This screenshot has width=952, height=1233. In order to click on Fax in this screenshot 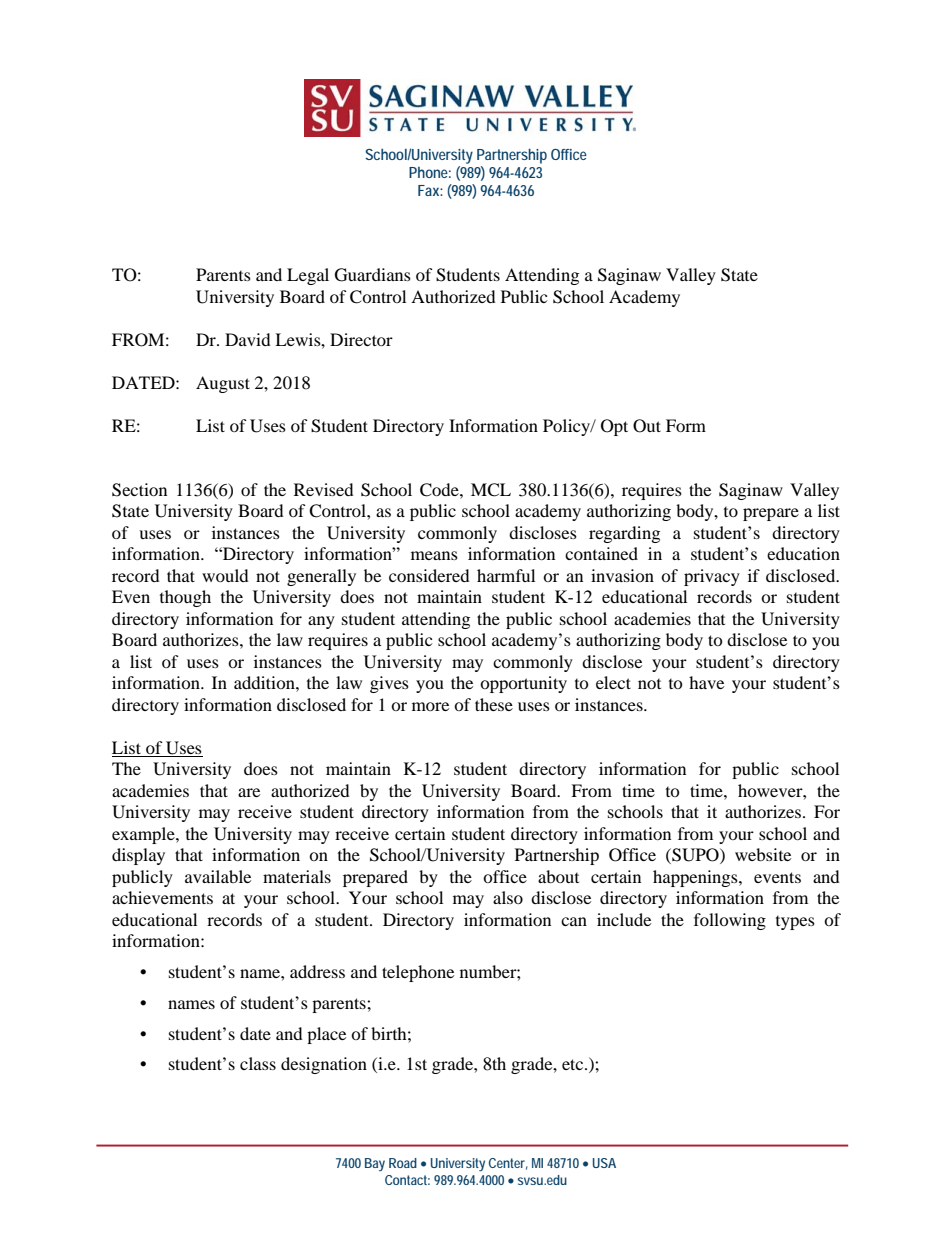, I will do `click(430, 190)`.
